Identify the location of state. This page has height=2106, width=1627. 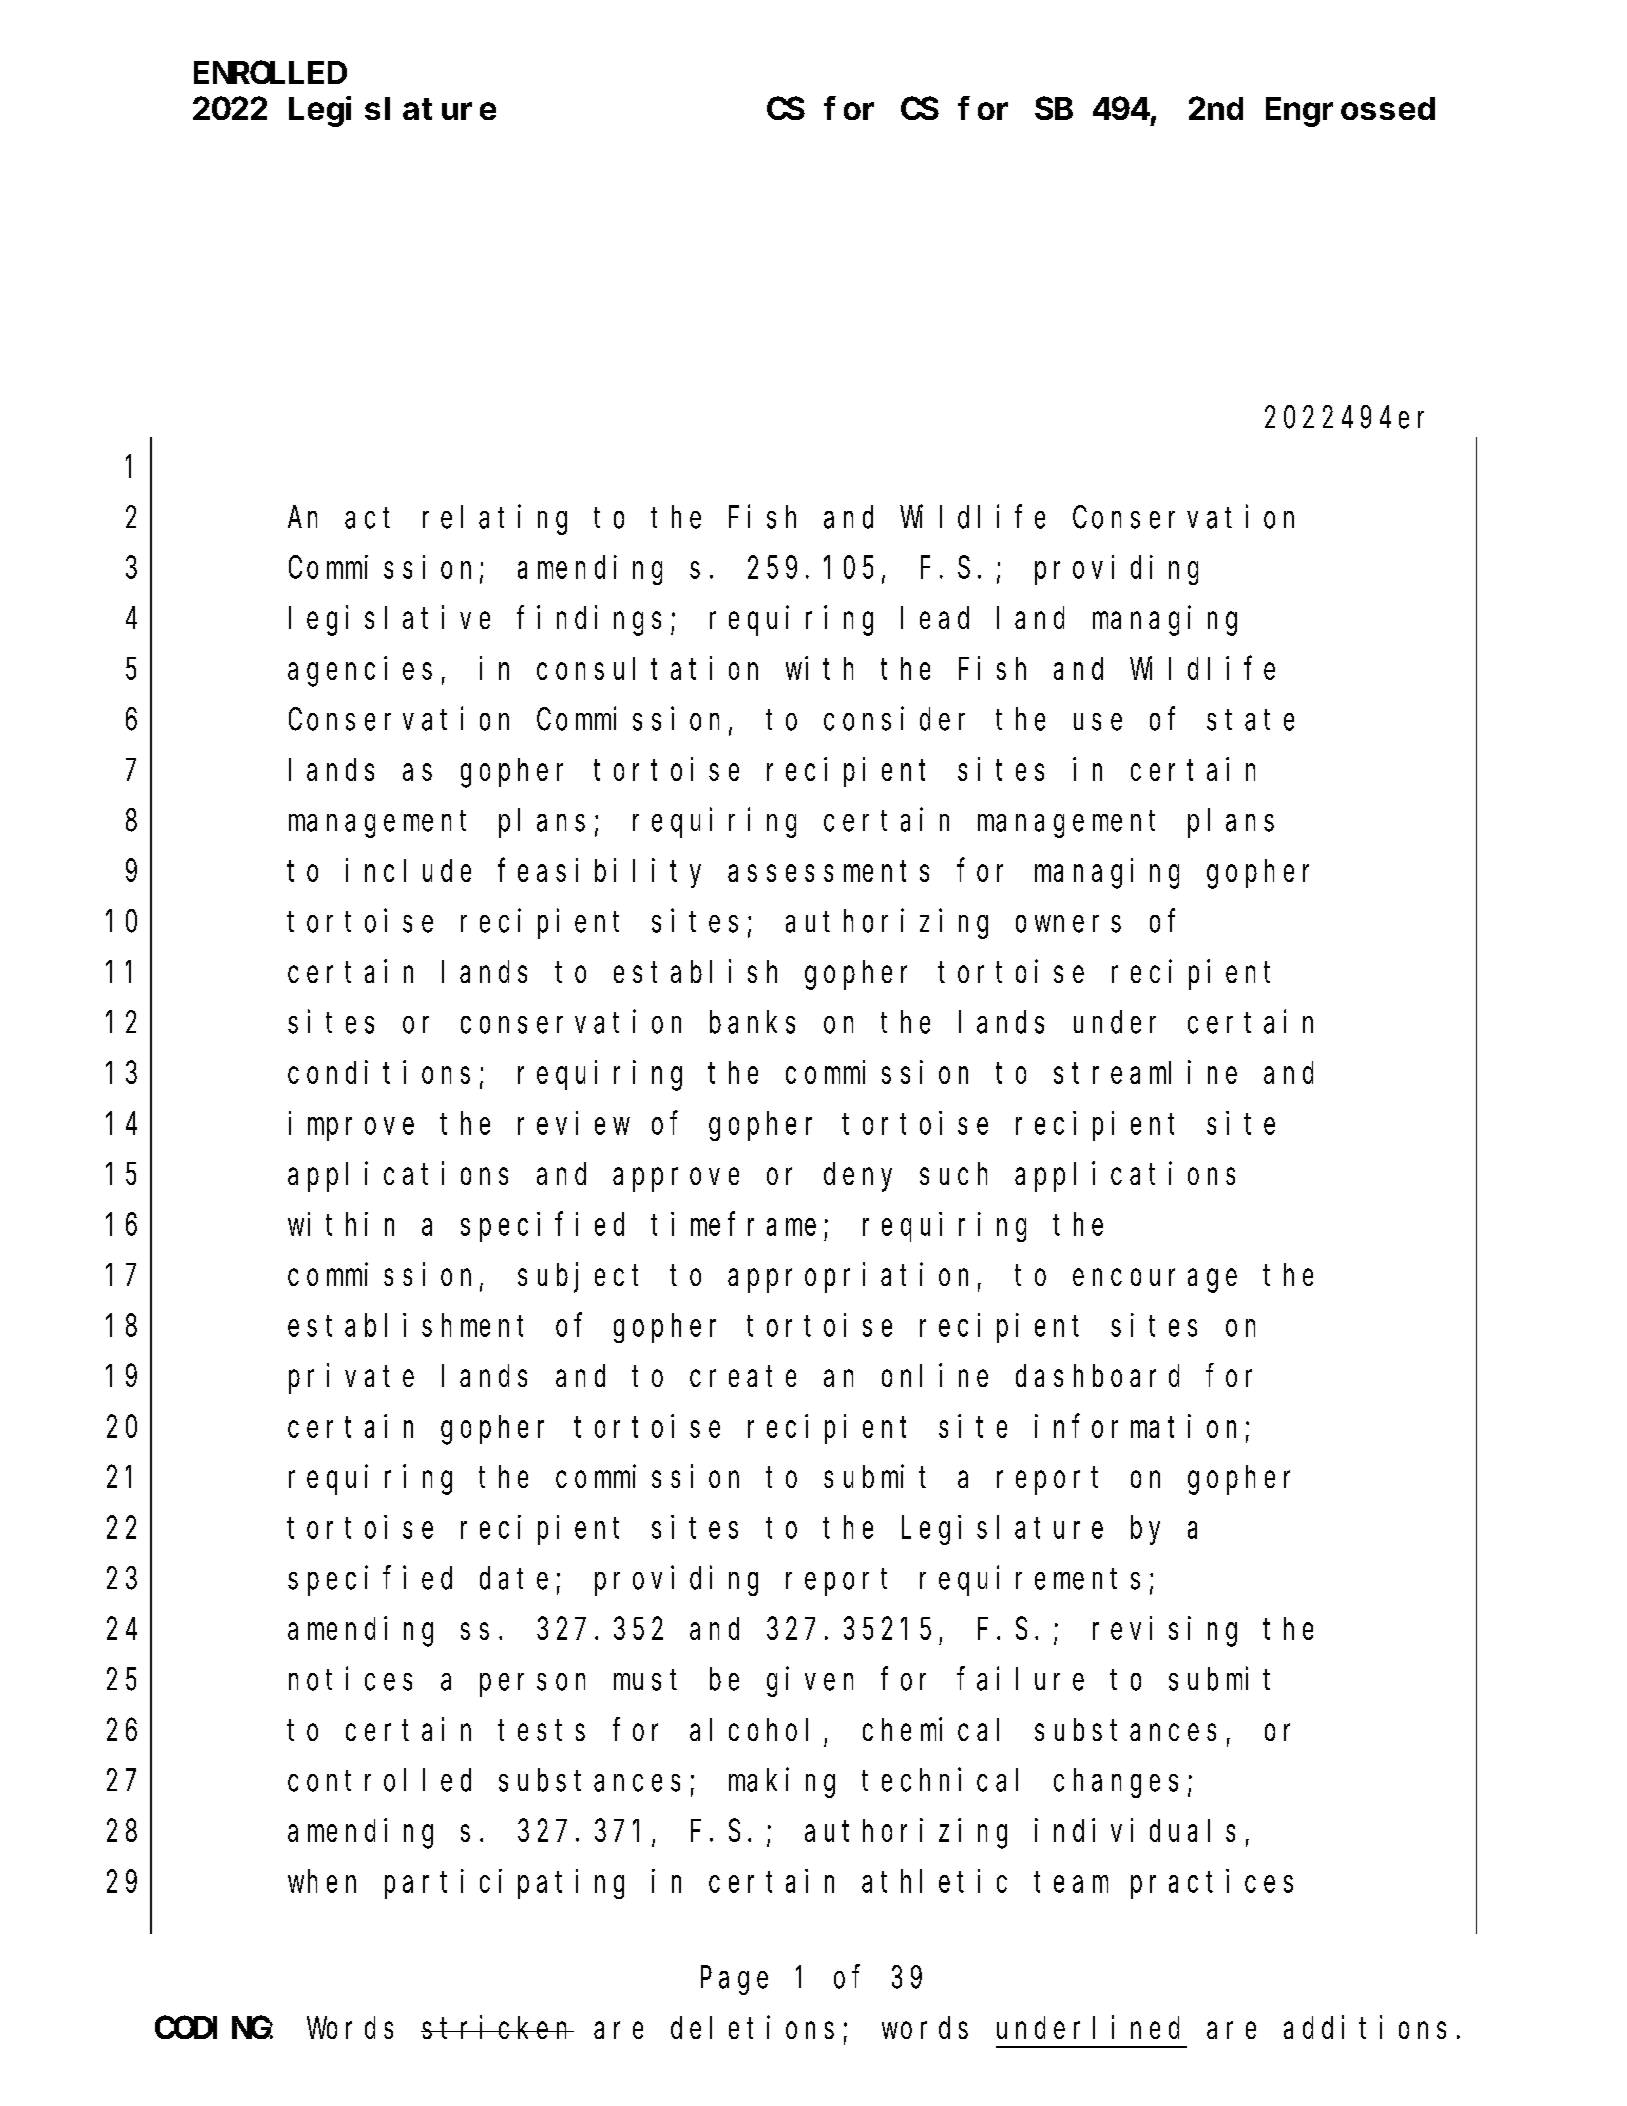
(1250, 720).
